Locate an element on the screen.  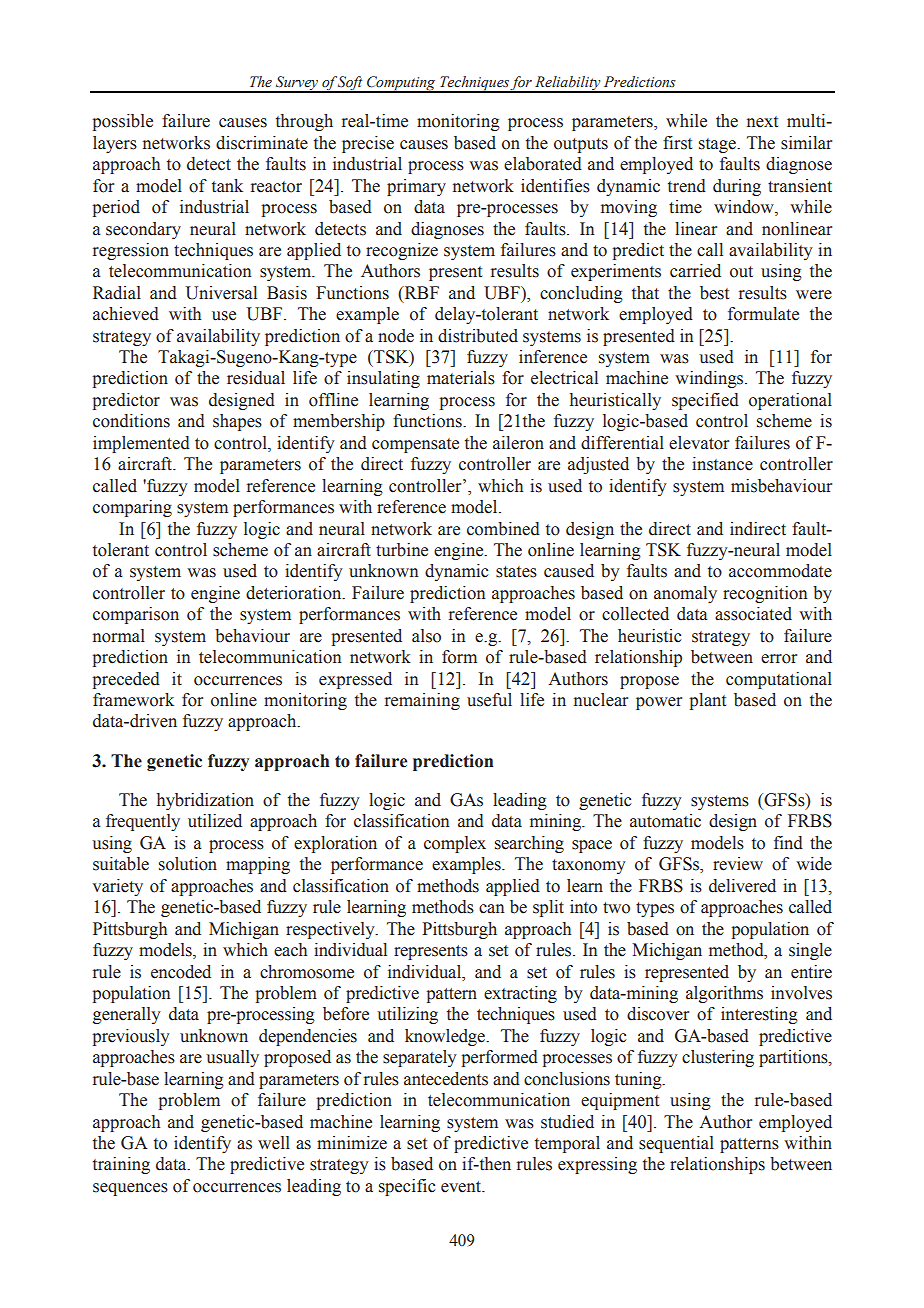
residual is located at coordinates (256, 378).
